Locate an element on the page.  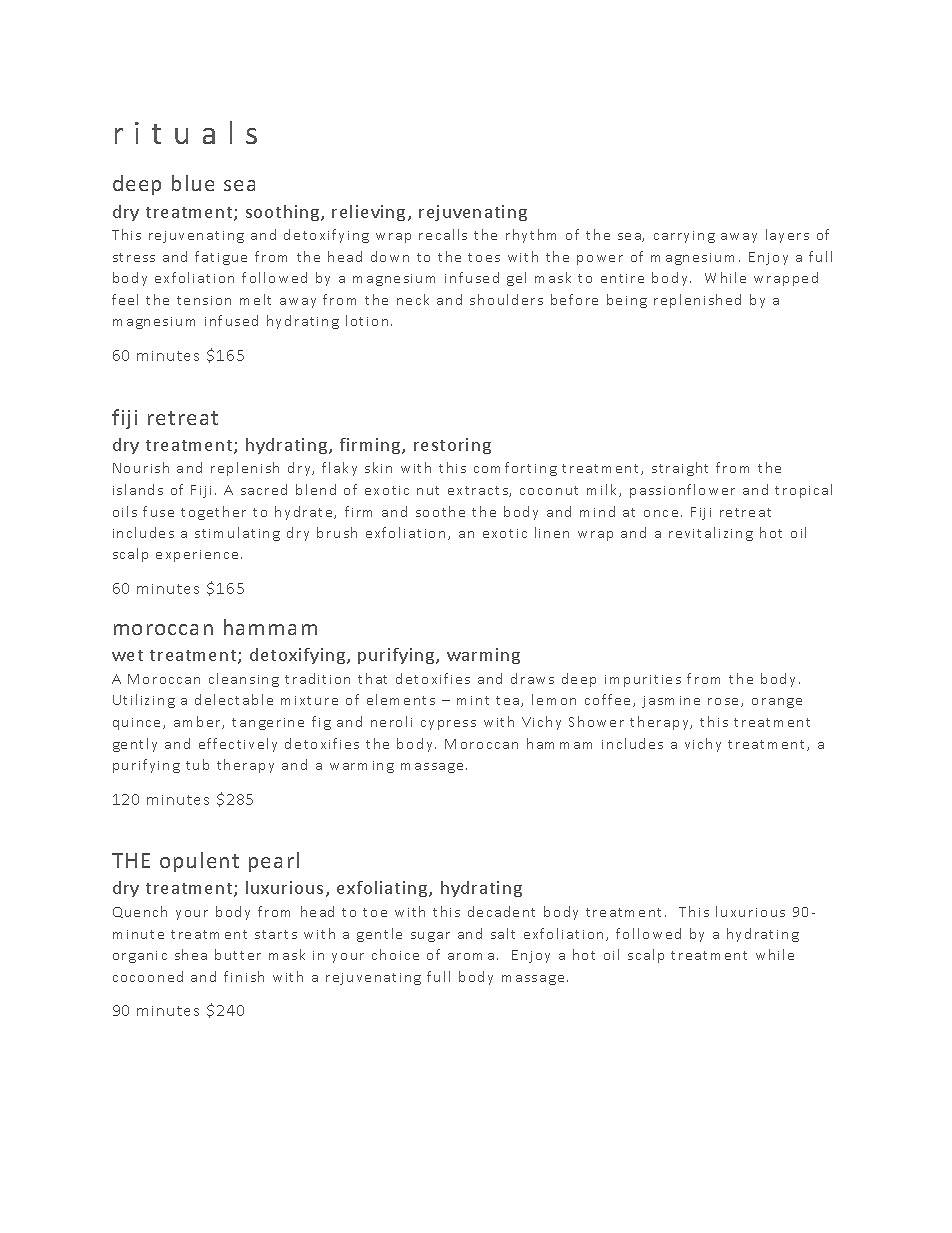
salt is located at coordinates (503, 933).
